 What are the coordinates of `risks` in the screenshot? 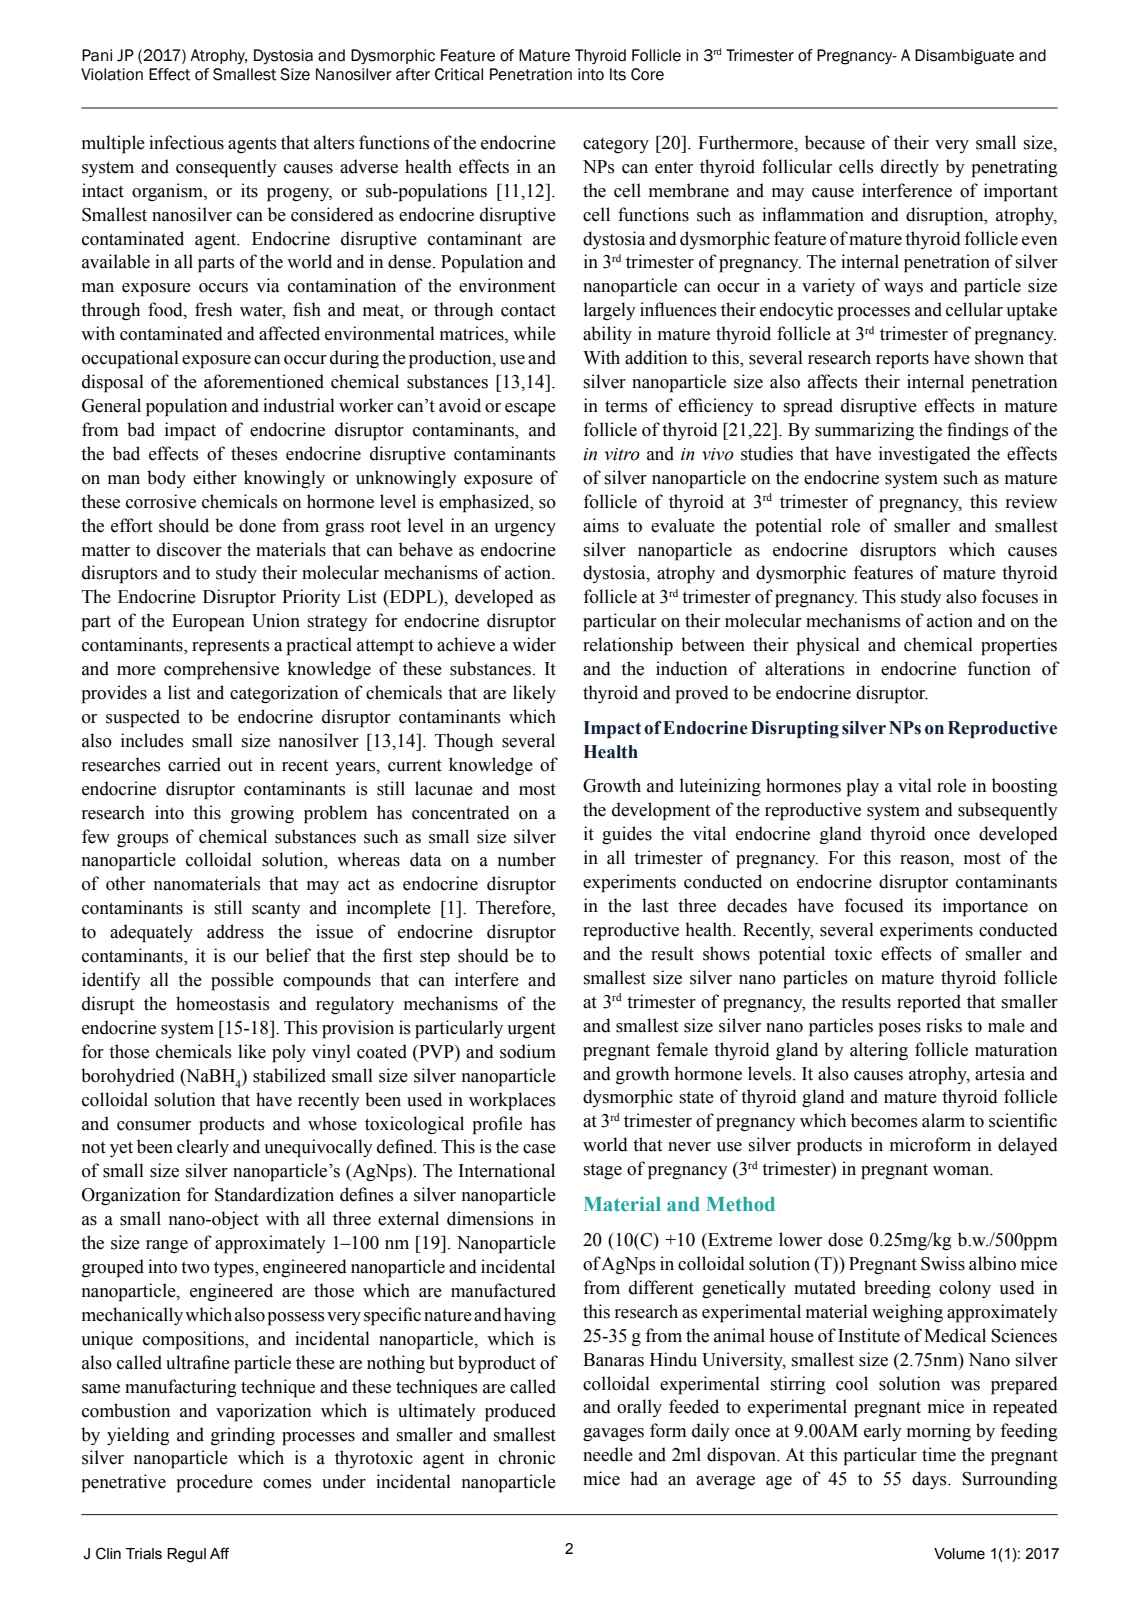 It's located at (944, 1025).
